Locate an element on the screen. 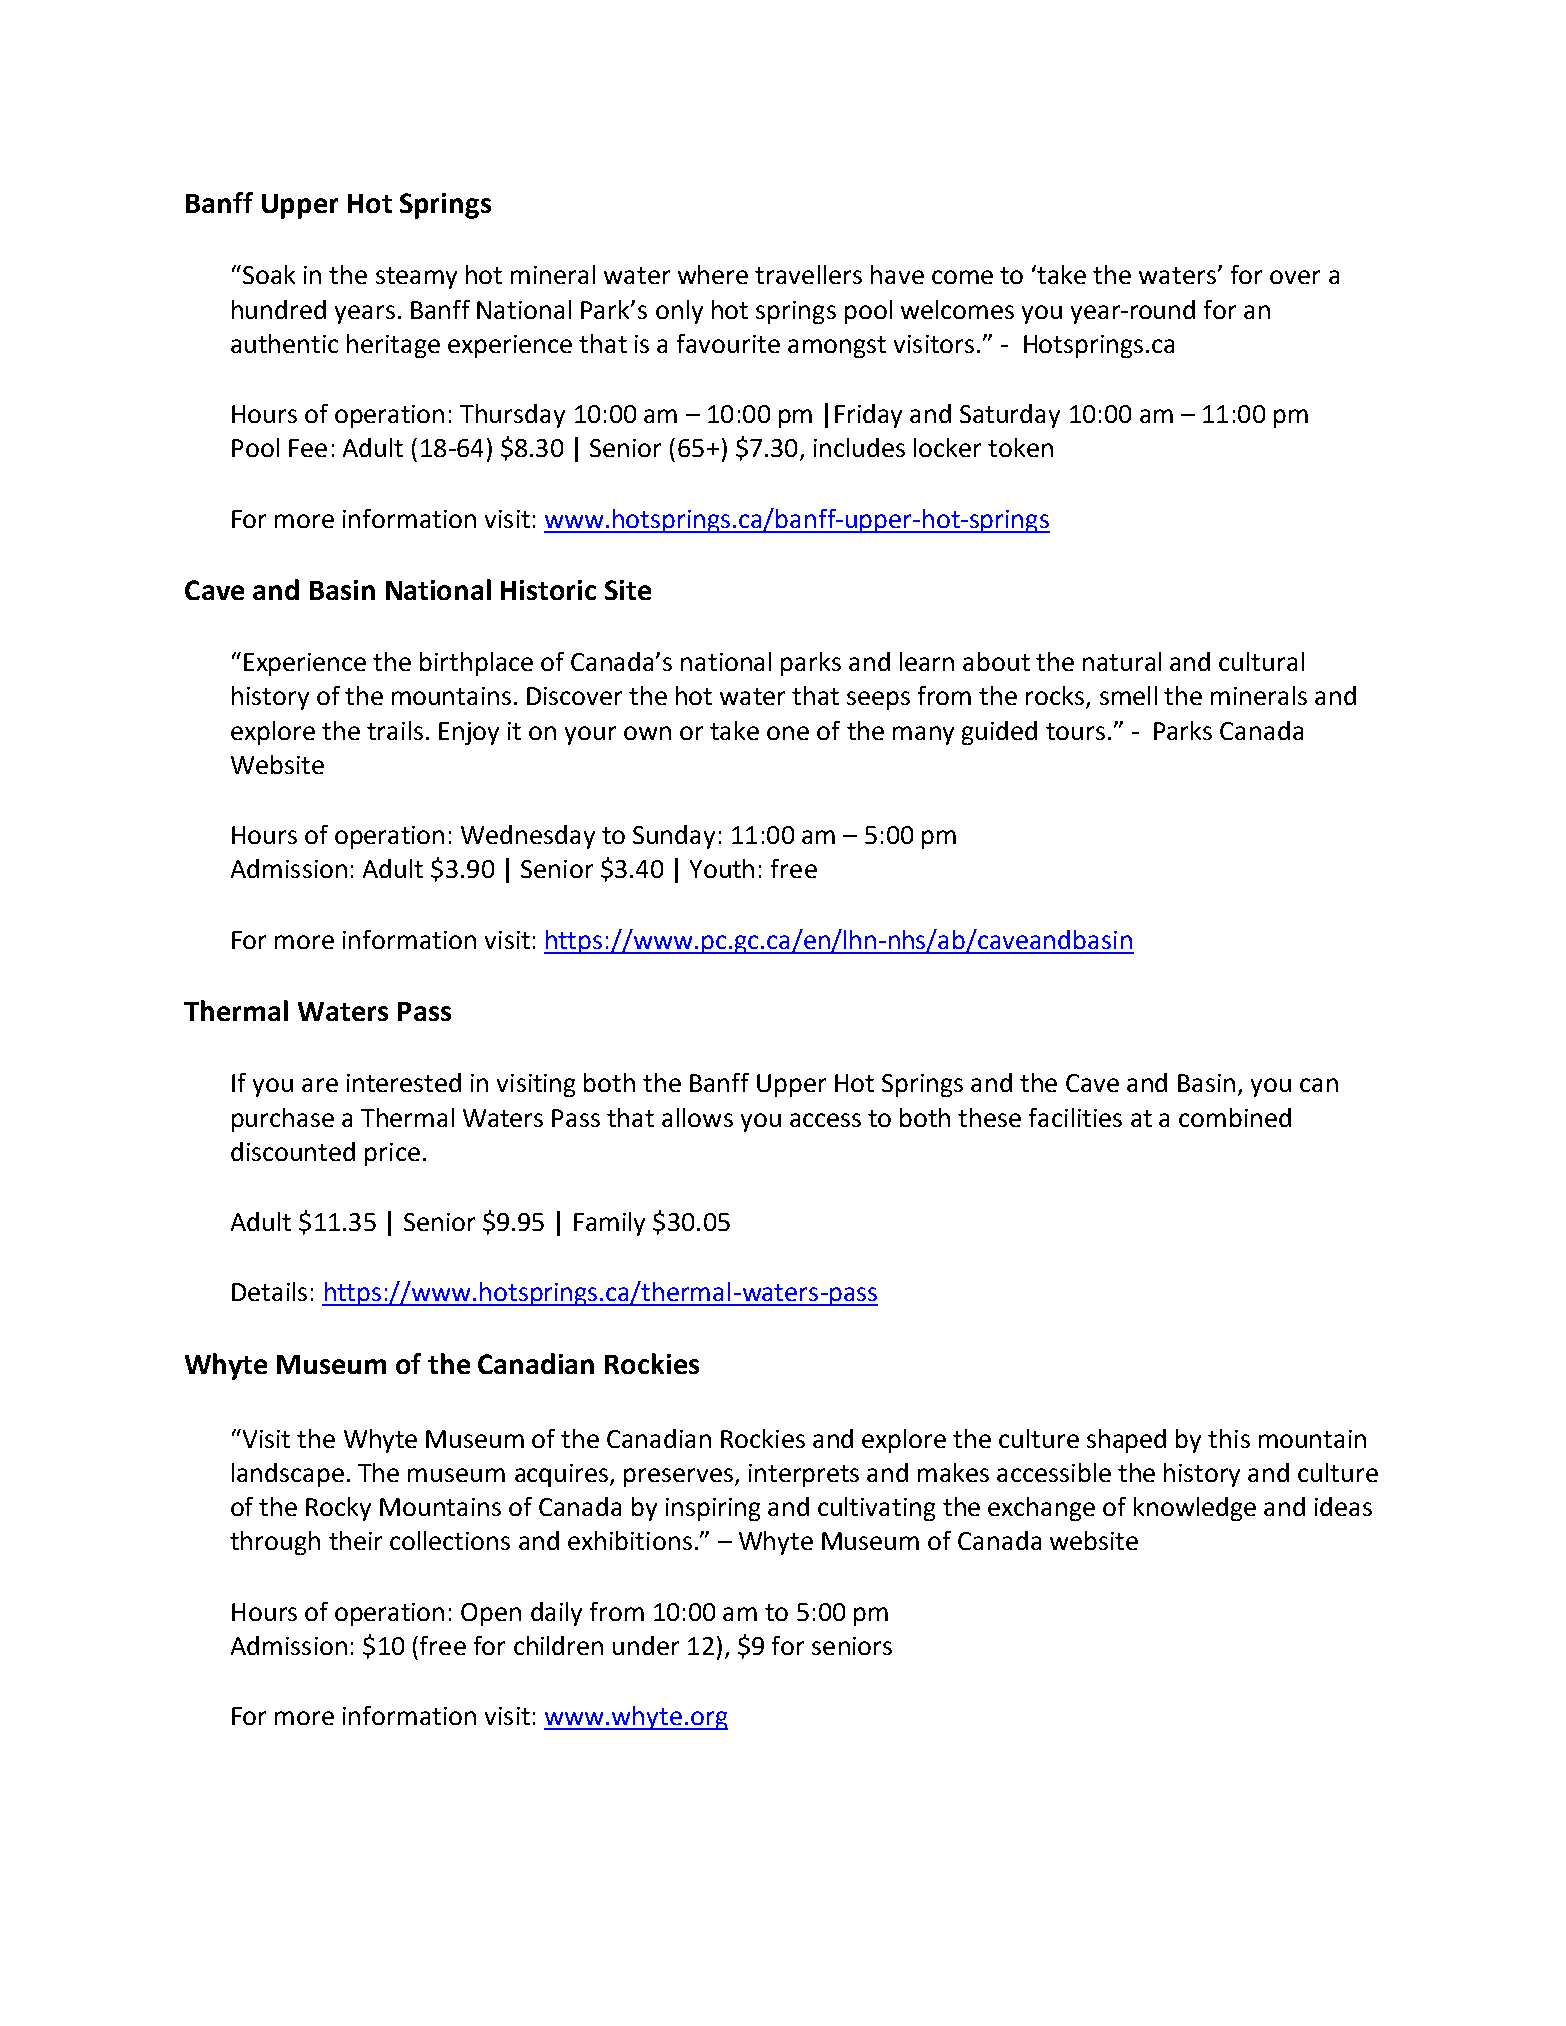  allows is located at coordinates (697, 1117).
